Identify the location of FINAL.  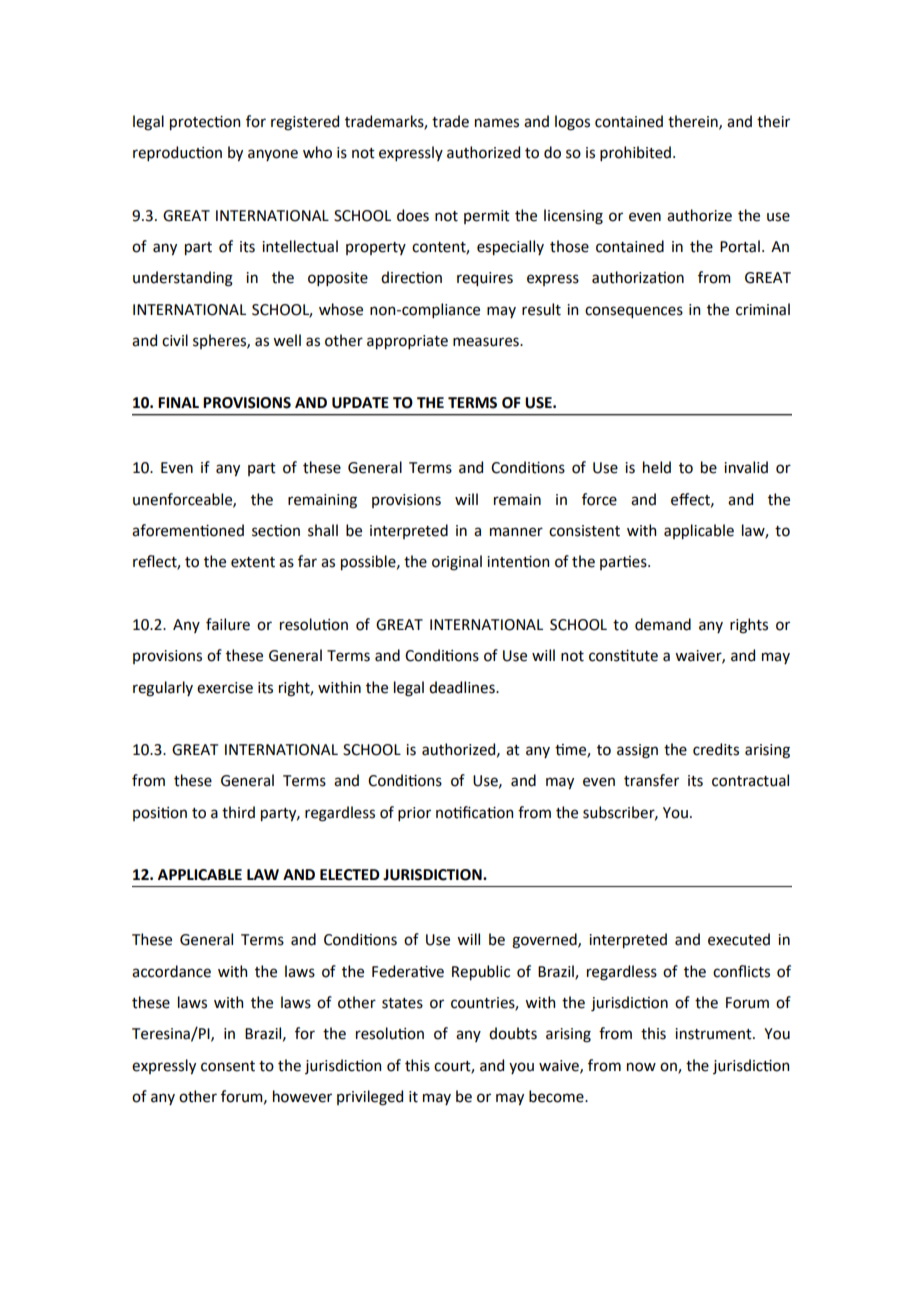
(178, 402).
